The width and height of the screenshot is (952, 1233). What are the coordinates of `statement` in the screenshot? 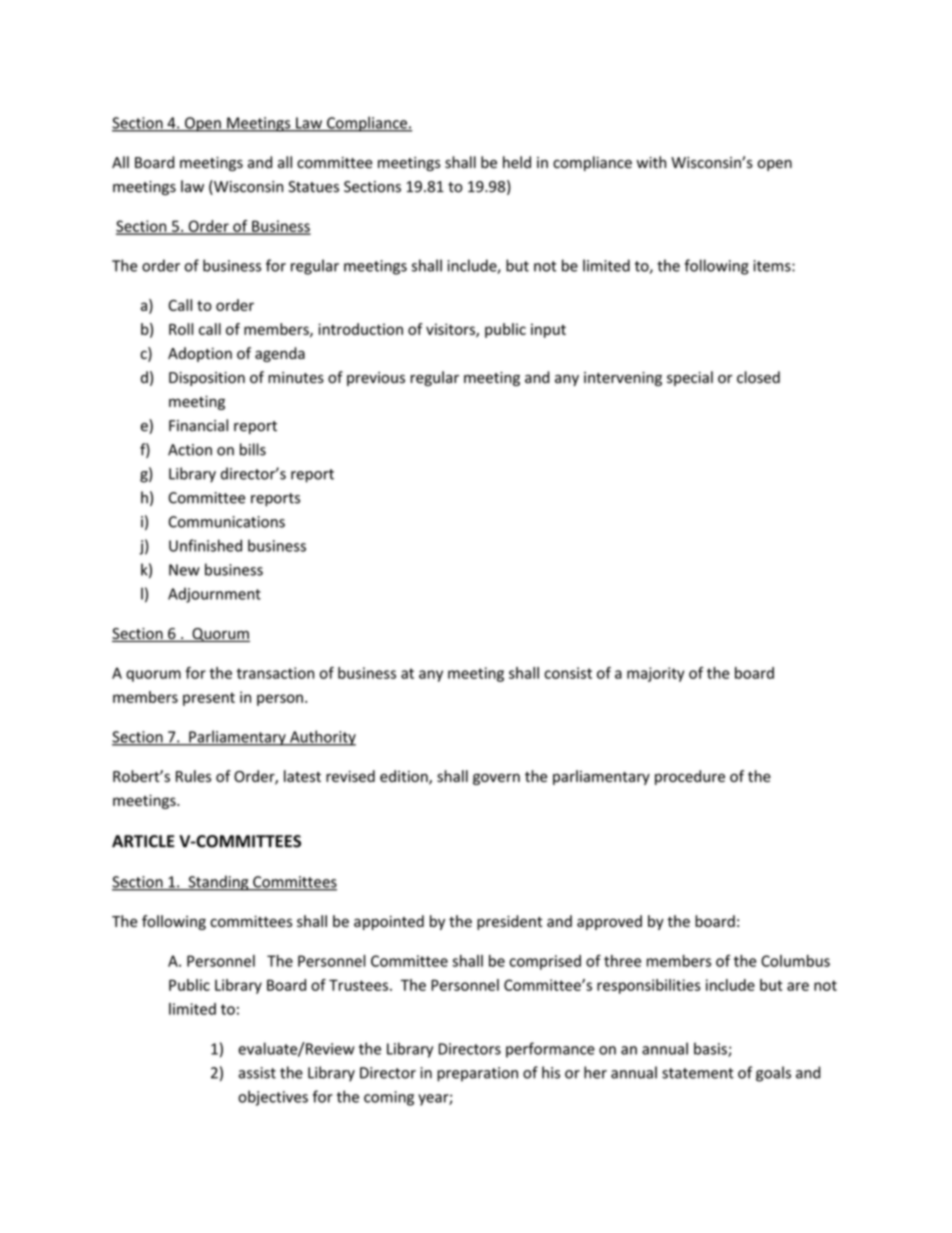 It's located at (698, 1073).
